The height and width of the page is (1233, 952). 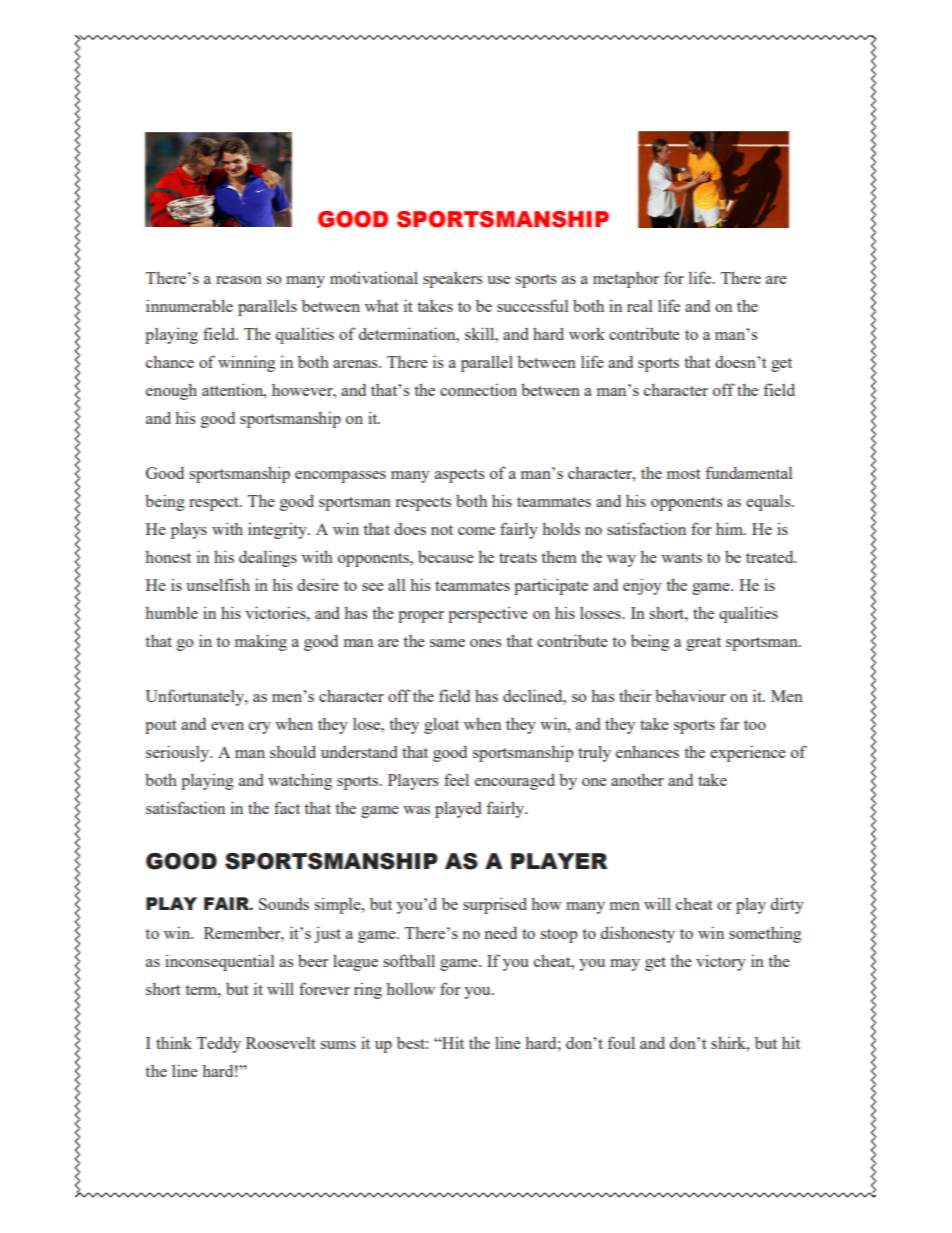 What do you see at coordinates (219, 1045) in the page?
I see `Teddy` at bounding box center [219, 1045].
